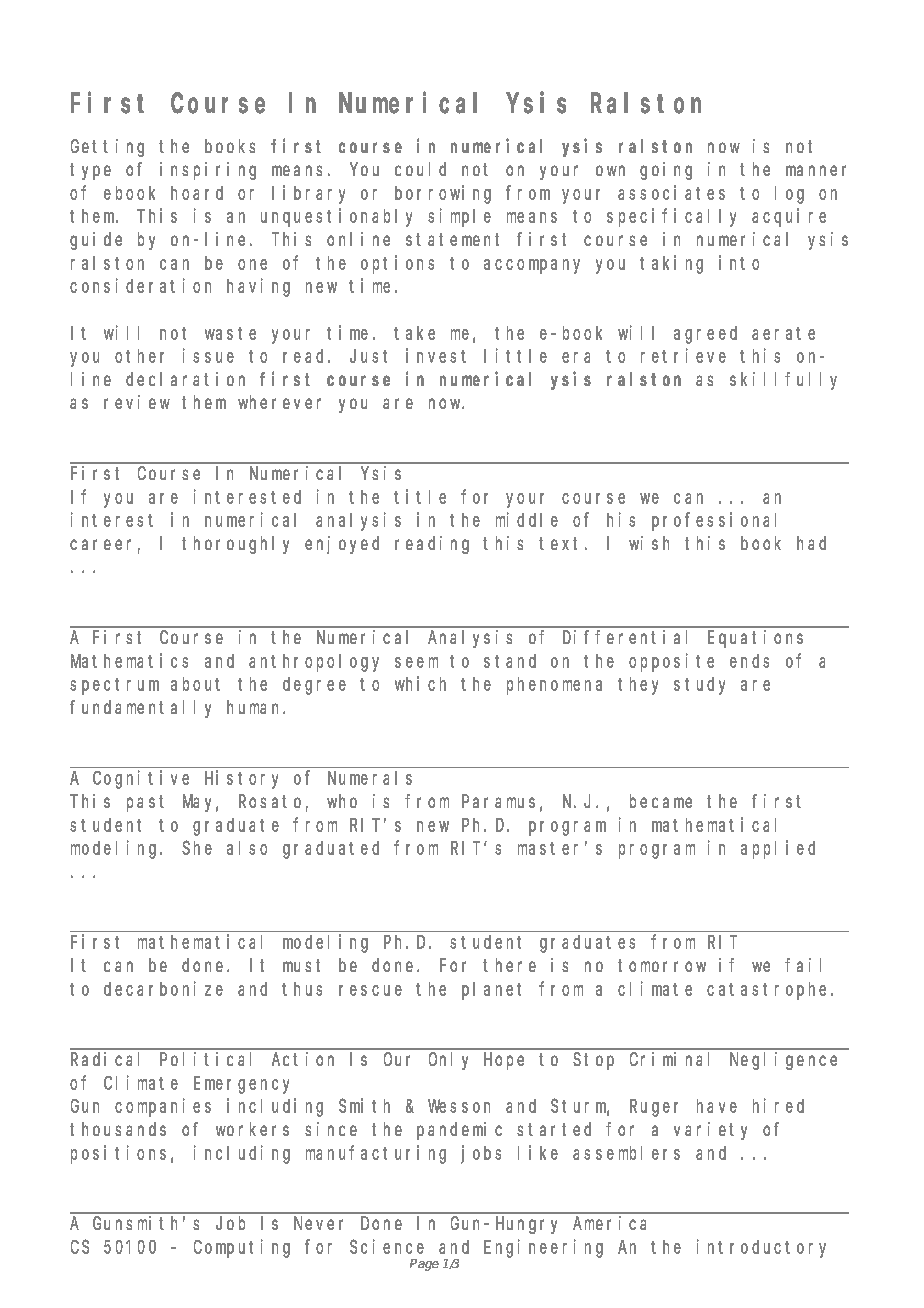 This image has height=1308, width=924. I want to click on which, so click(420, 683).
